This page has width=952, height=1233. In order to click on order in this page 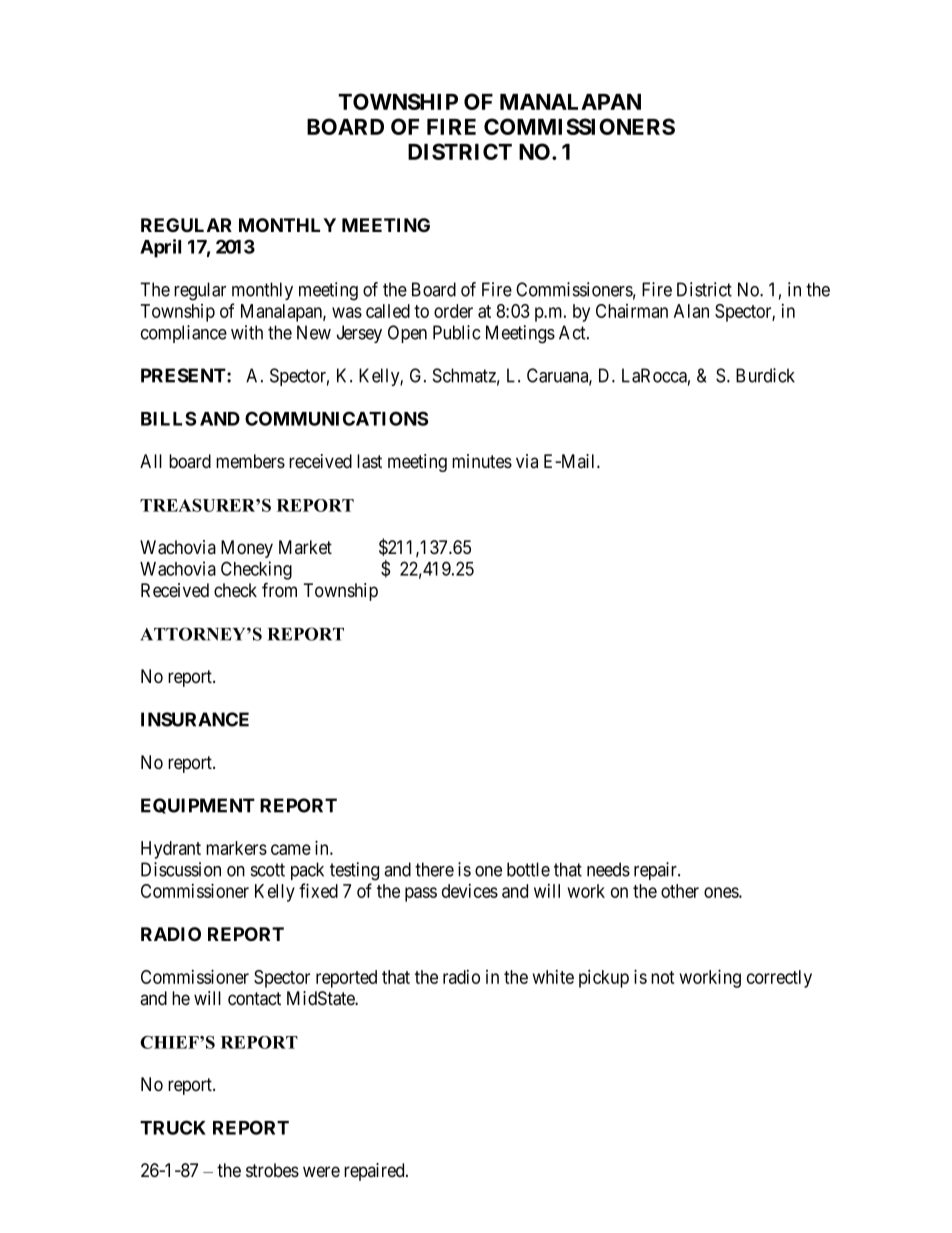, I will do `click(453, 311)`.
